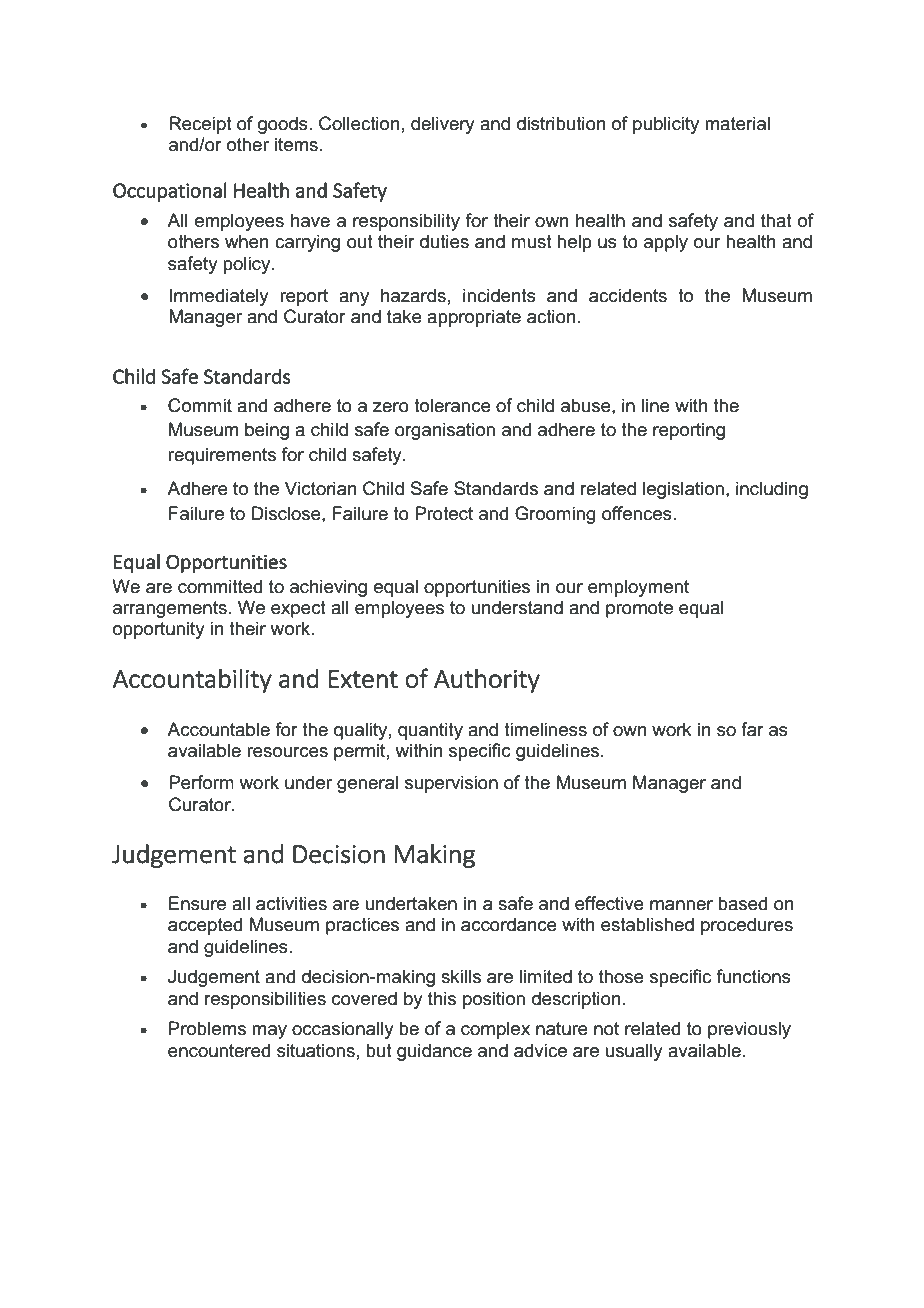 The width and height of the document is (924, 1308). I want to click on complex, so click(495, 1030).
